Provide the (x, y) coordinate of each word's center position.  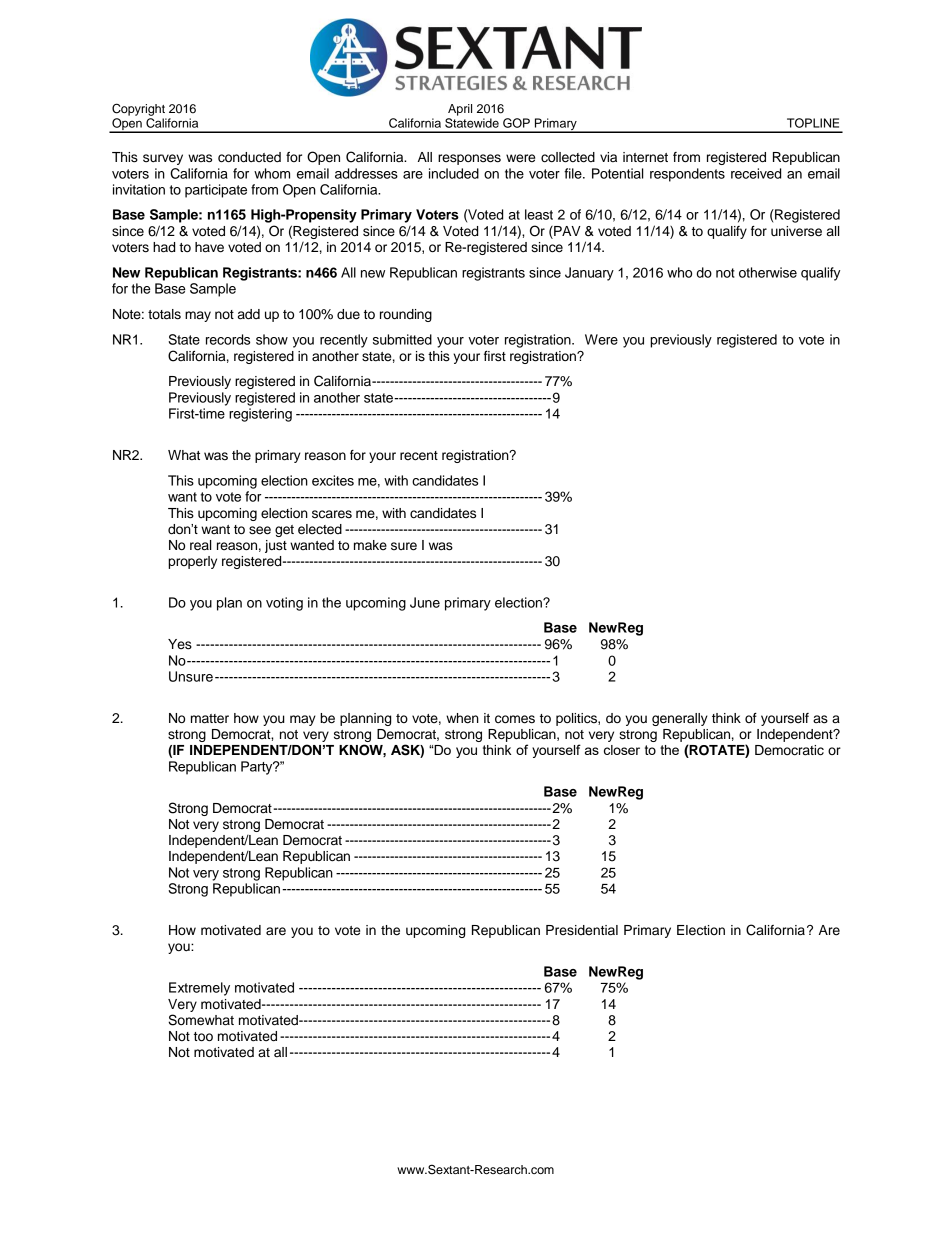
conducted (249, 157)
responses (469, 159)
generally (680, 719)
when (462, 718)
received (756, 173)
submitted (402, 339)
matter (210, 719)
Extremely (199, 989)
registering (260, 415)
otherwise (768, 272)
